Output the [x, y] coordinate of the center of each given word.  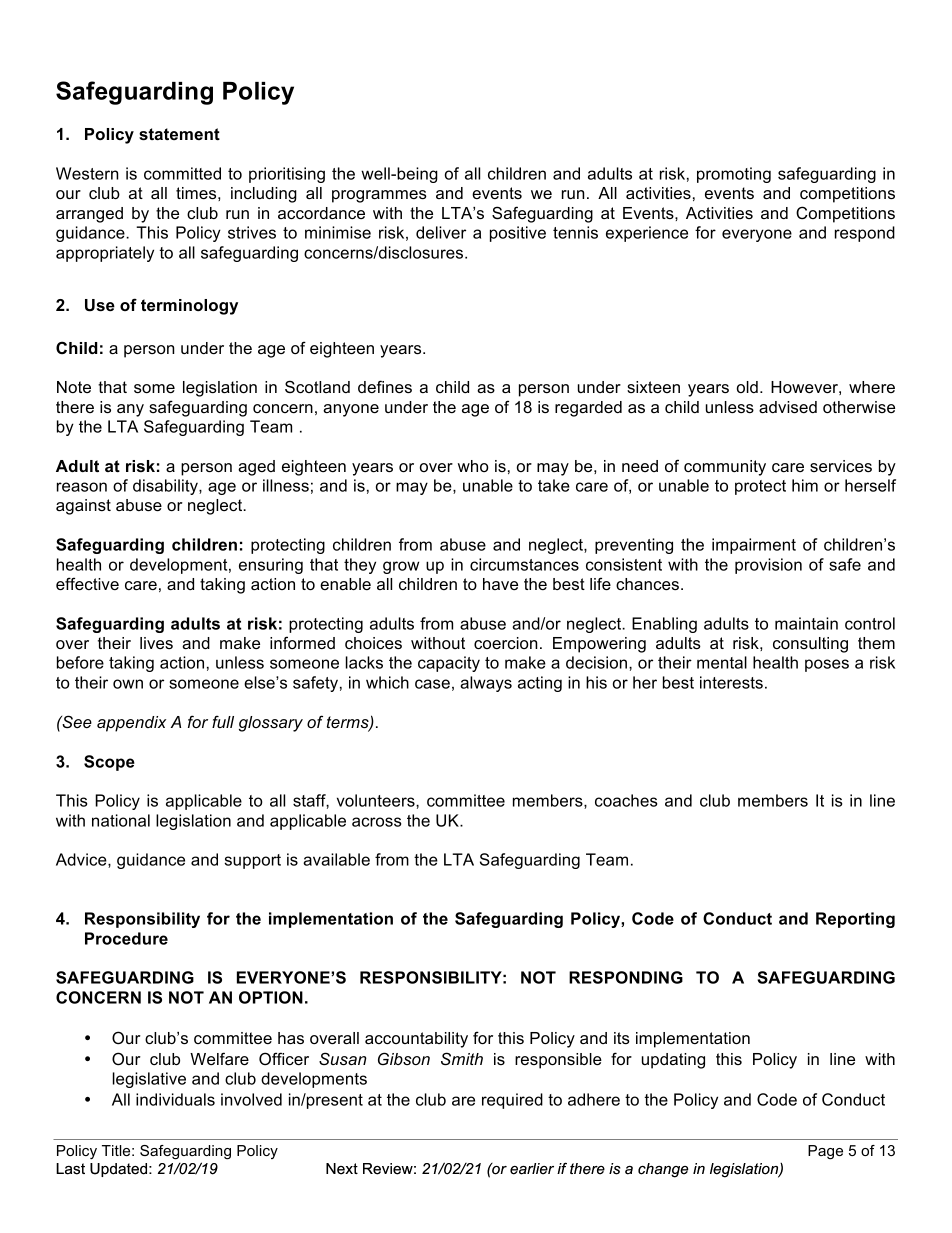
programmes [379, 196]
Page [825, 1152]
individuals [175, 1099]
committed [182, 173]
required [512, 1101]
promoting [734, 175]
